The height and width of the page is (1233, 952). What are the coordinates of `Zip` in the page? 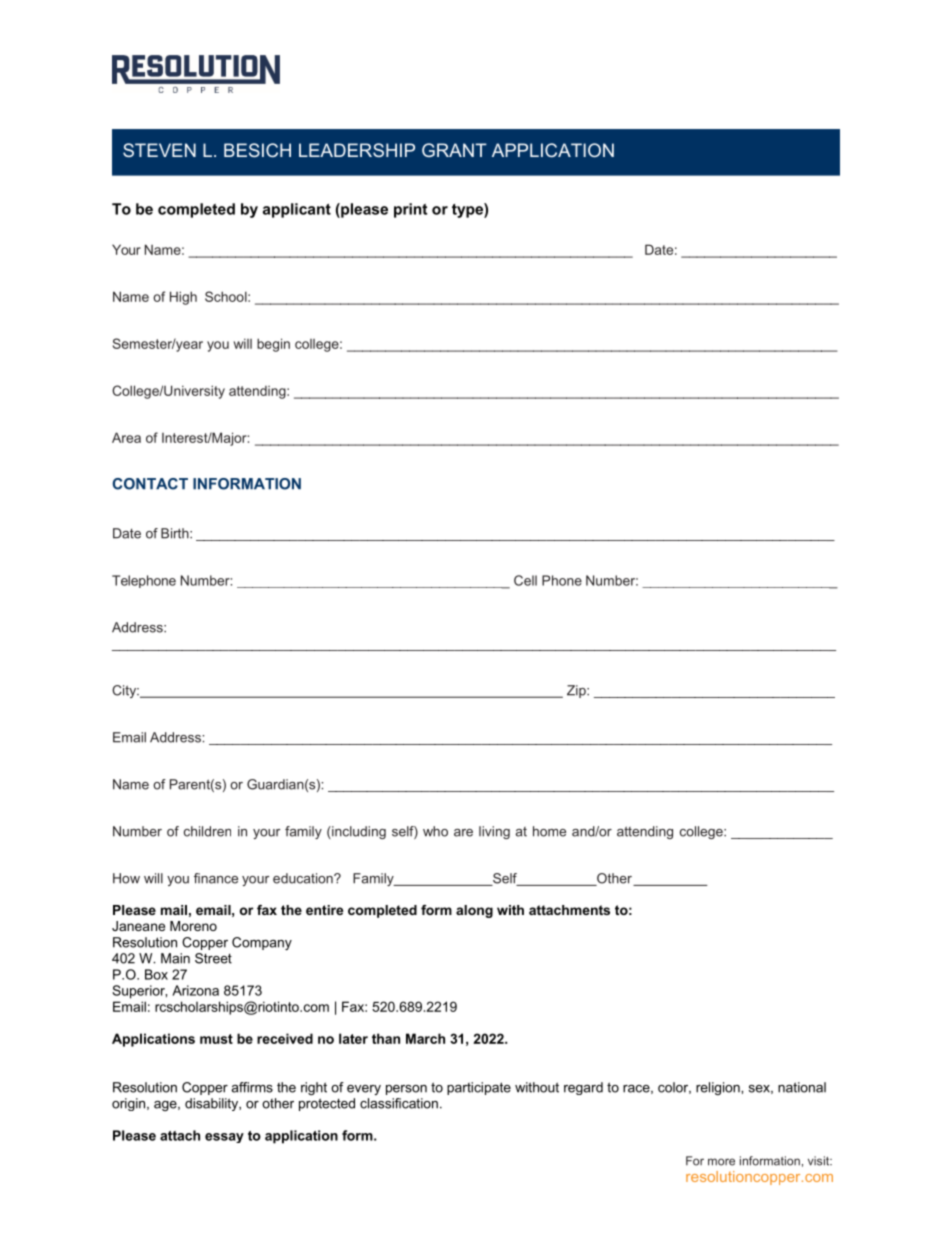 It's located at (577, 691).
